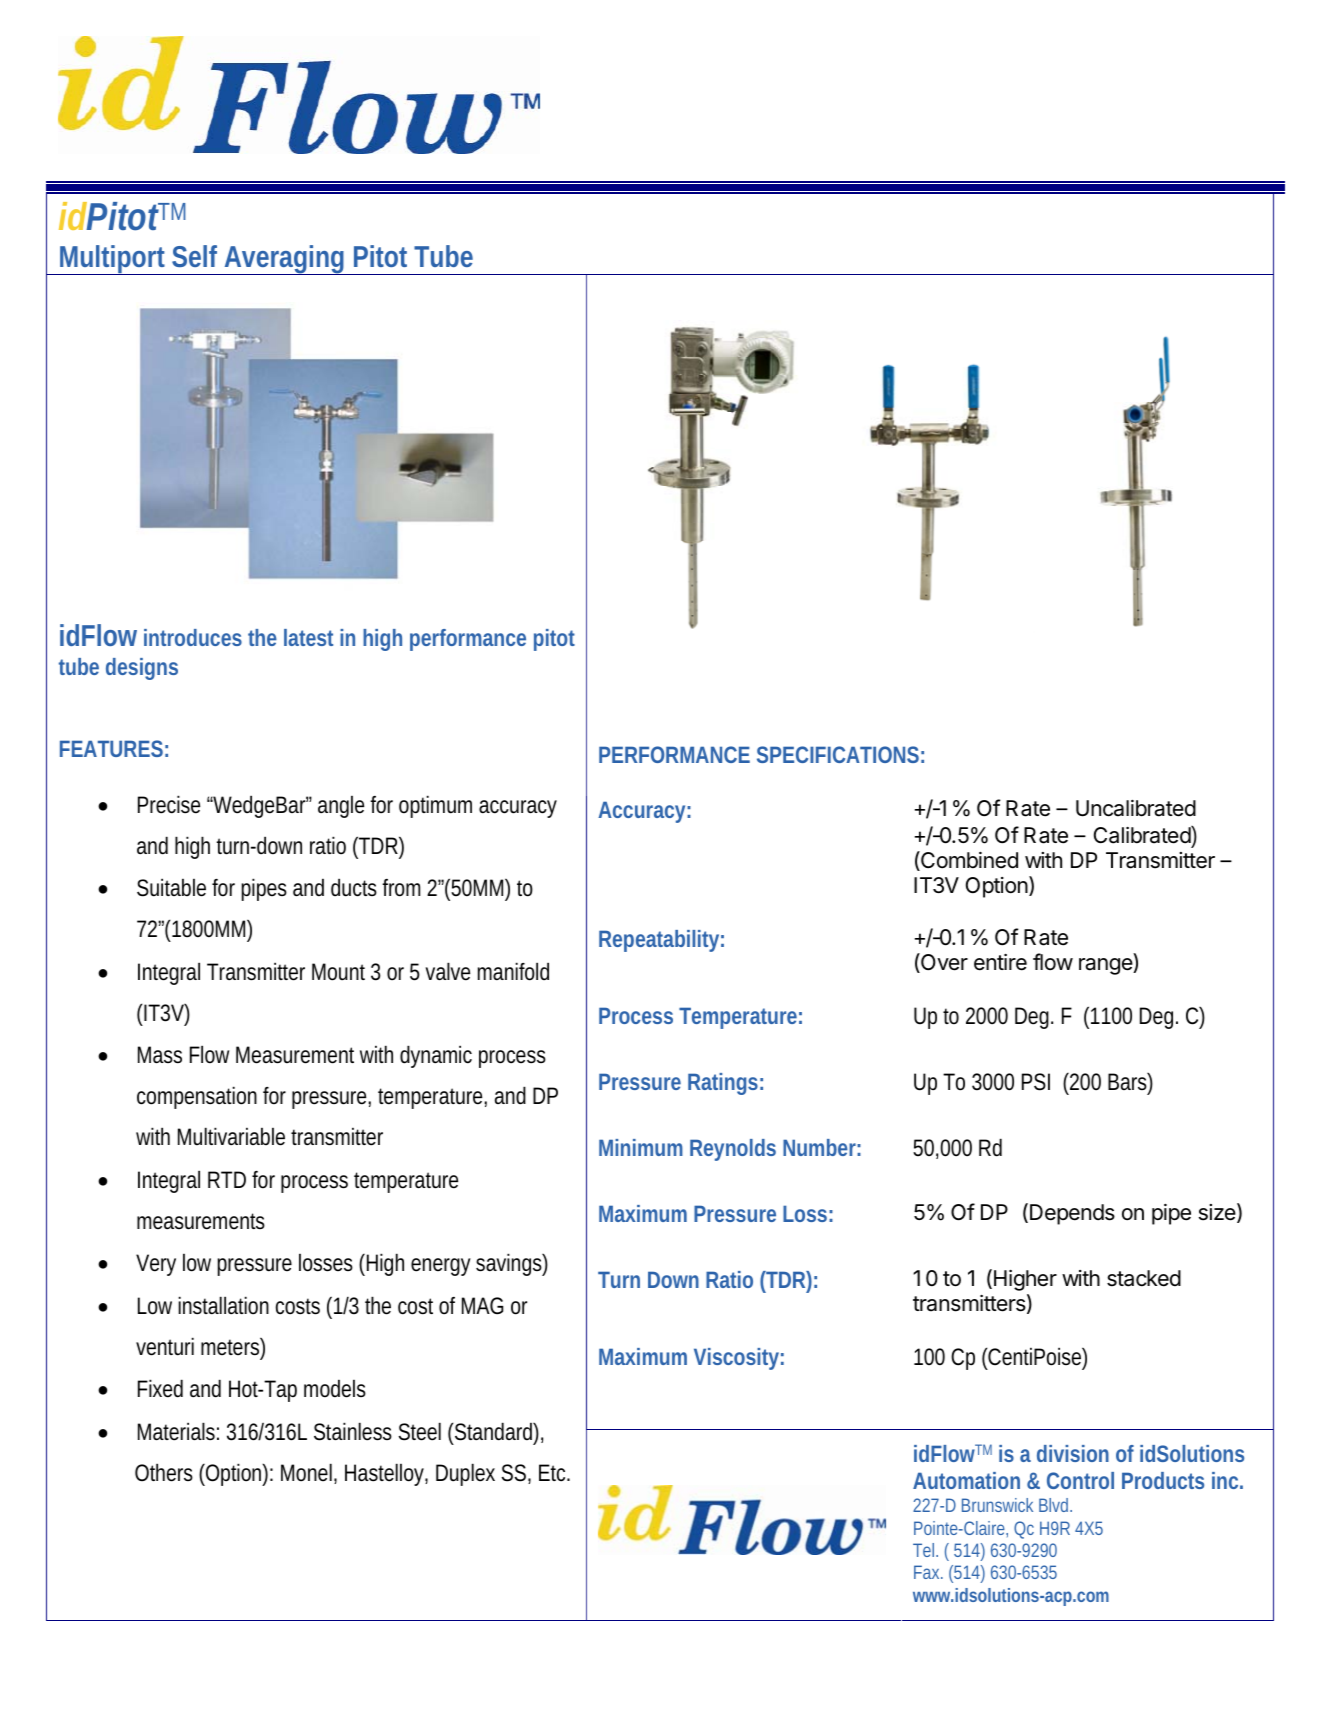  I want to click on compensation, so click(197, 1097).
